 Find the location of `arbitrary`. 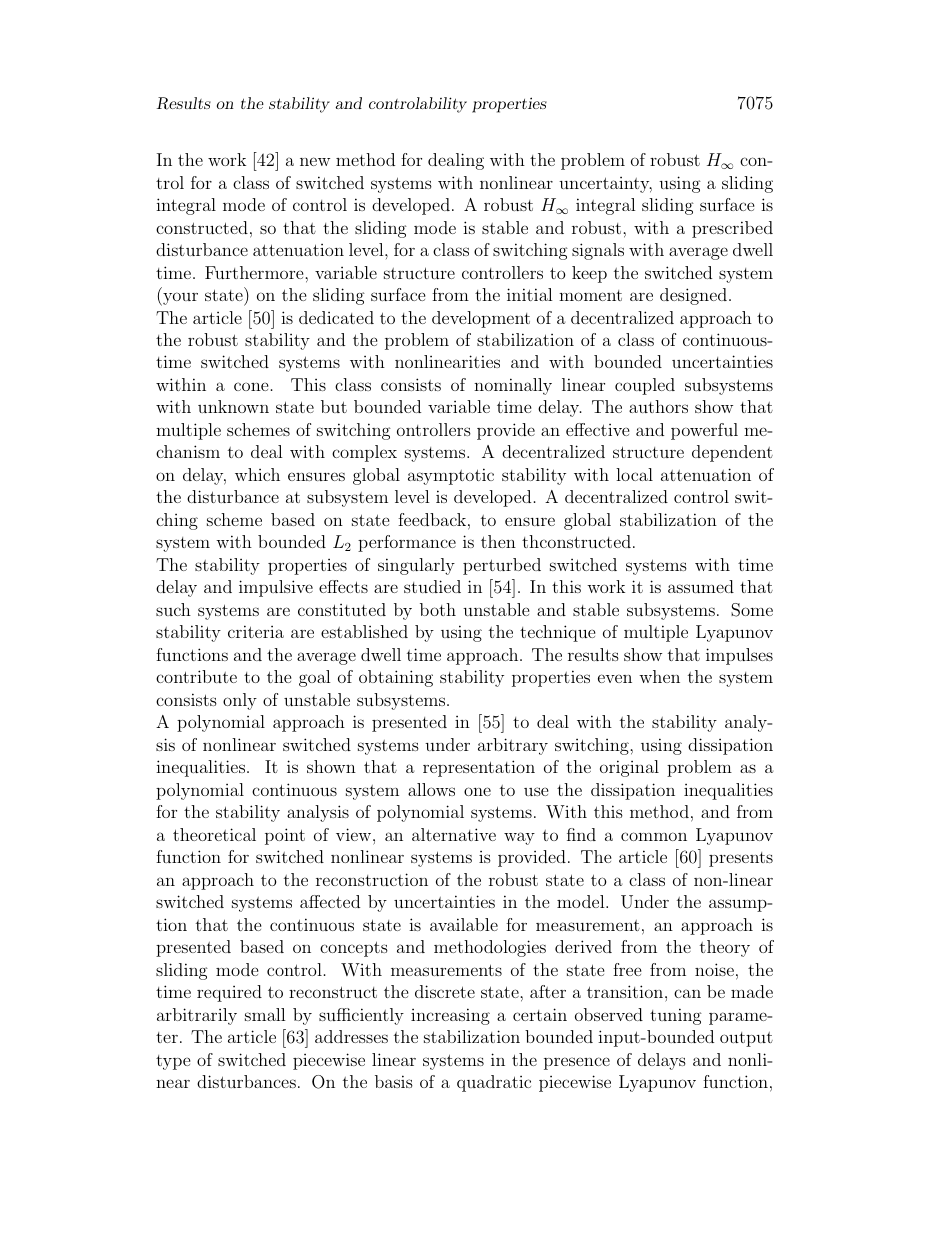

arbitrary is located at coordinates (513, 746).
